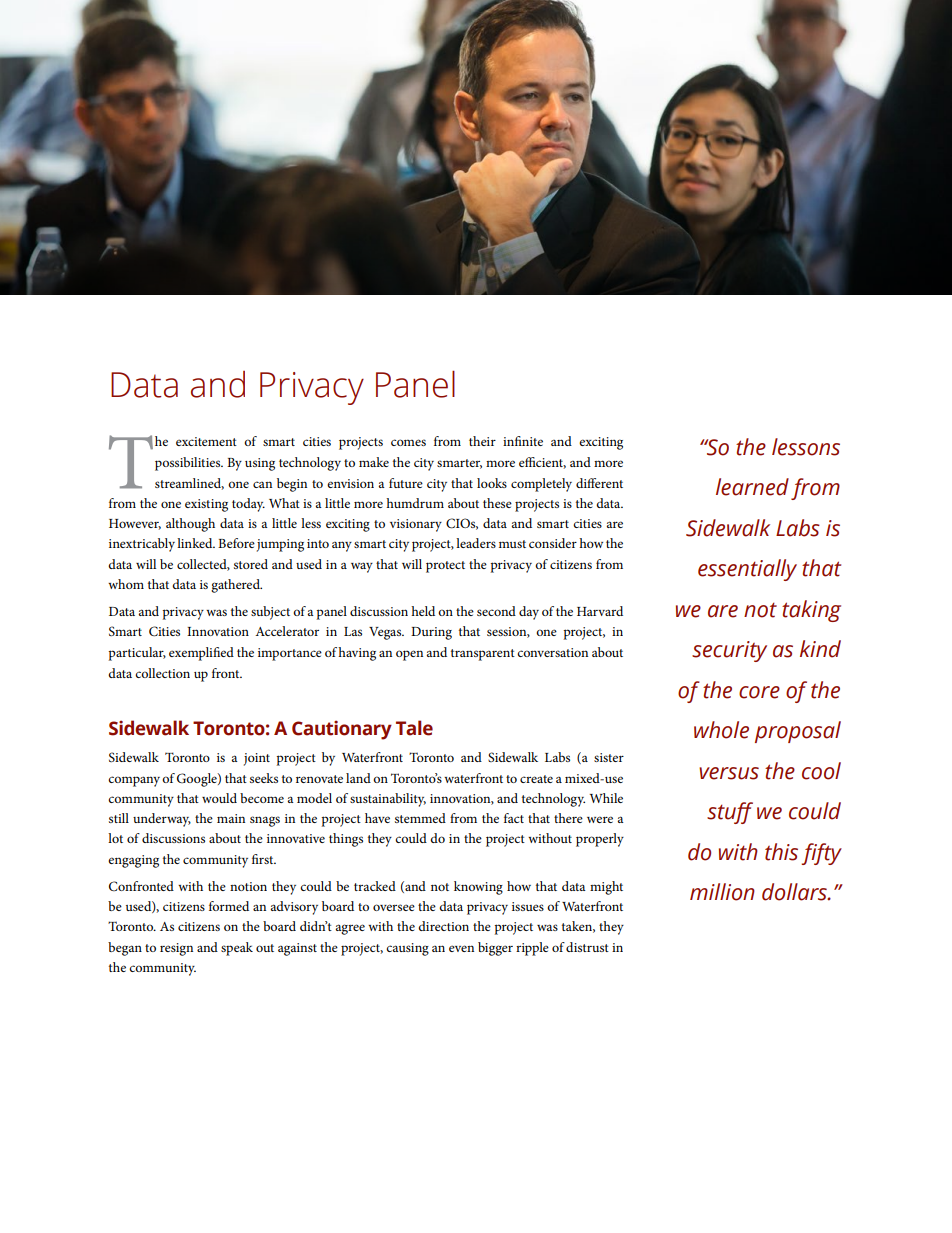  Describe the element at coordinates (752, 487) in the screenshot. I see `learned` at that location.
